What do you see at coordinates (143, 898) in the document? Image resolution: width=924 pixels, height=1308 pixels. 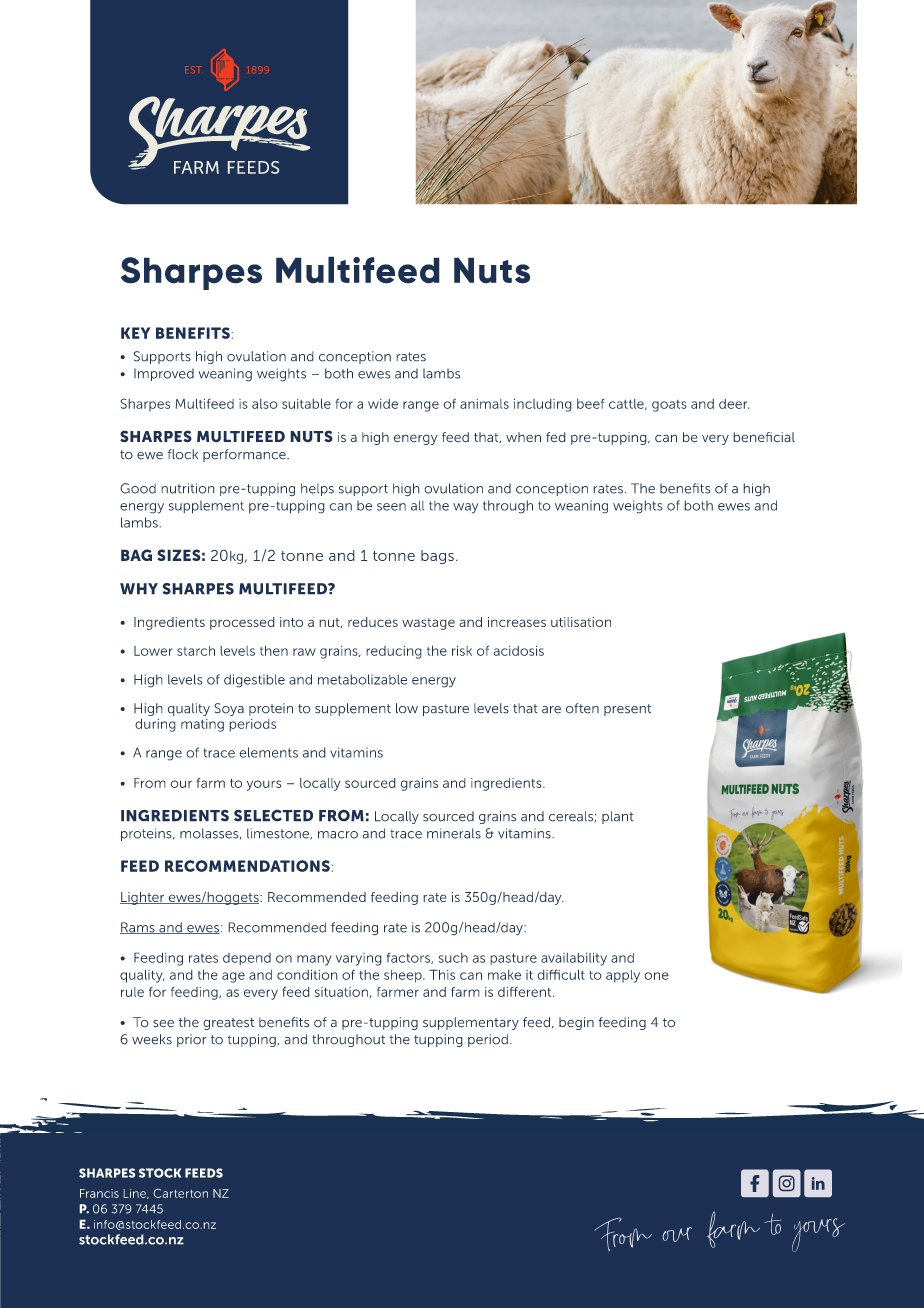 I see `Lighter` at bounding box center [143, 898].
